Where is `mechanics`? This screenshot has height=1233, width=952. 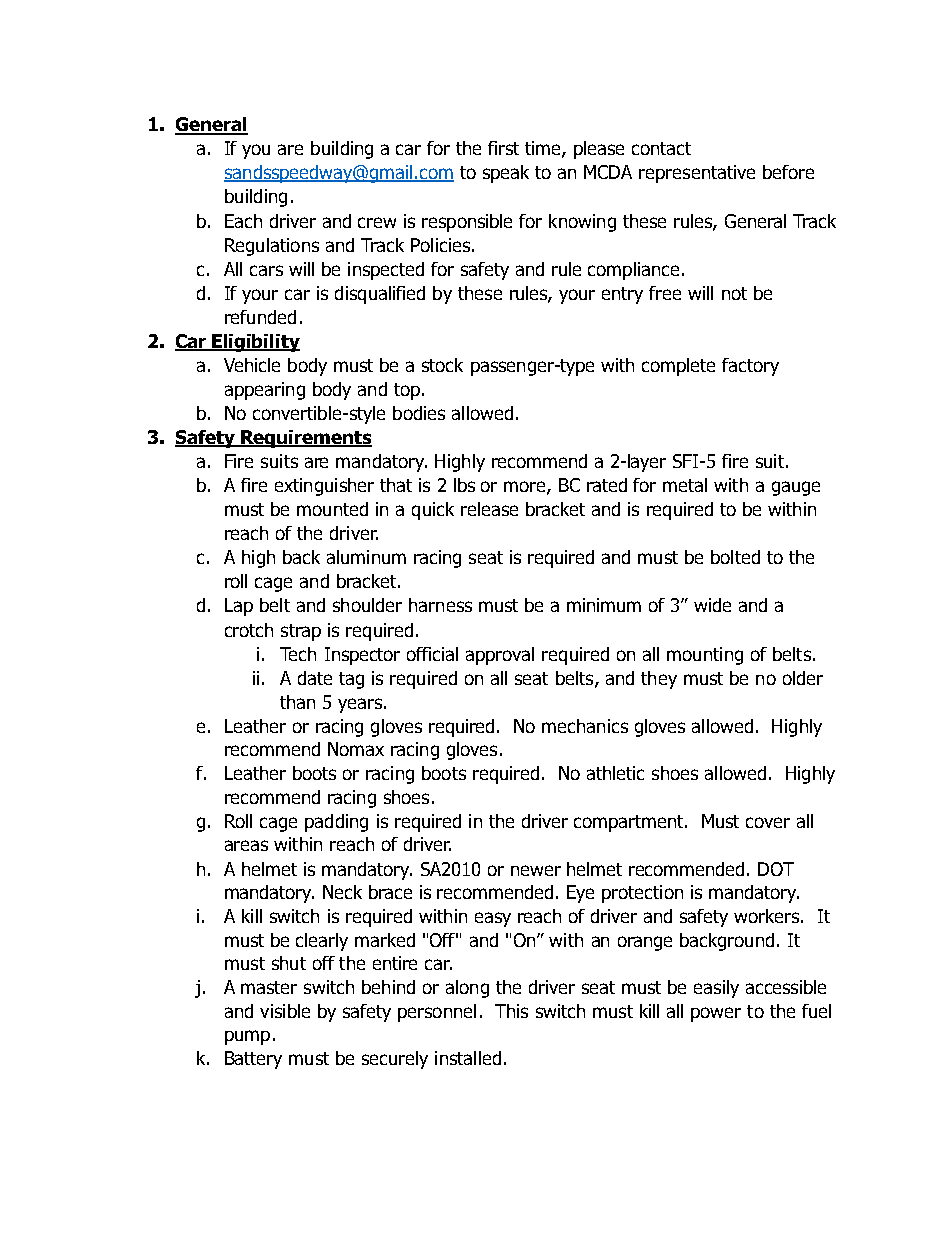 mechanics is located at coordinates (585, 726).
